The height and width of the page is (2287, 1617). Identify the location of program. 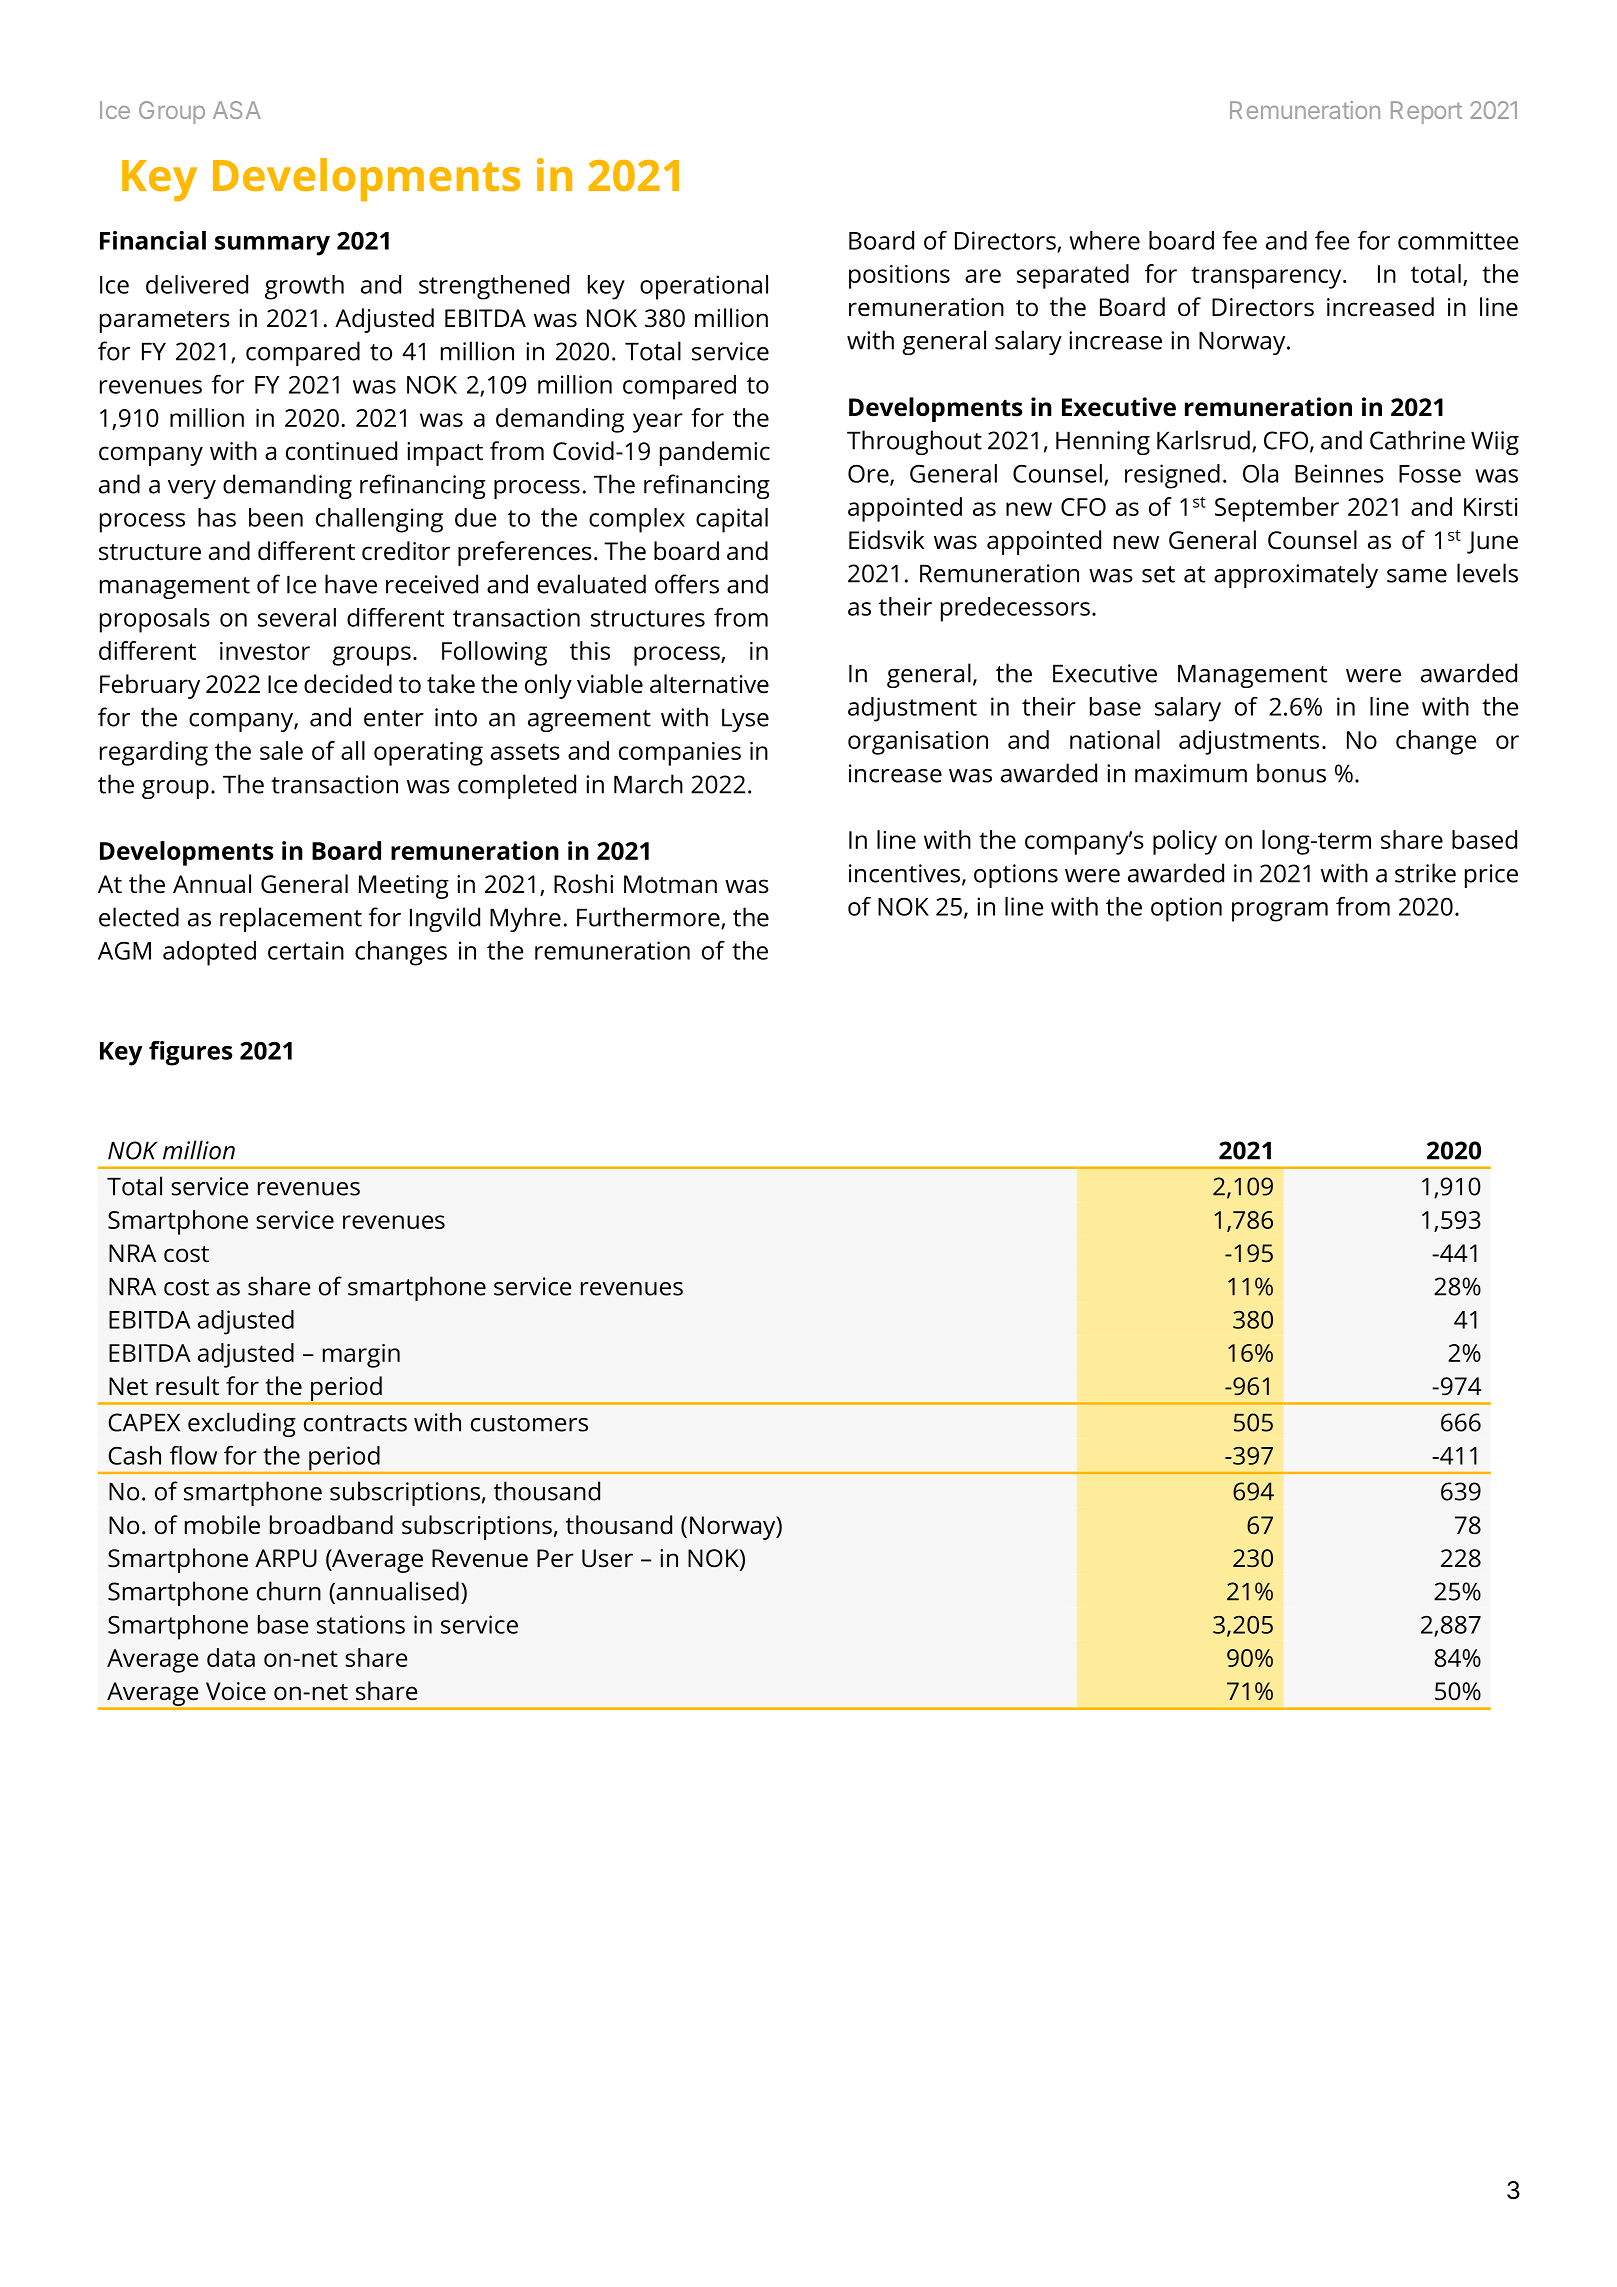
(1280, 912).
